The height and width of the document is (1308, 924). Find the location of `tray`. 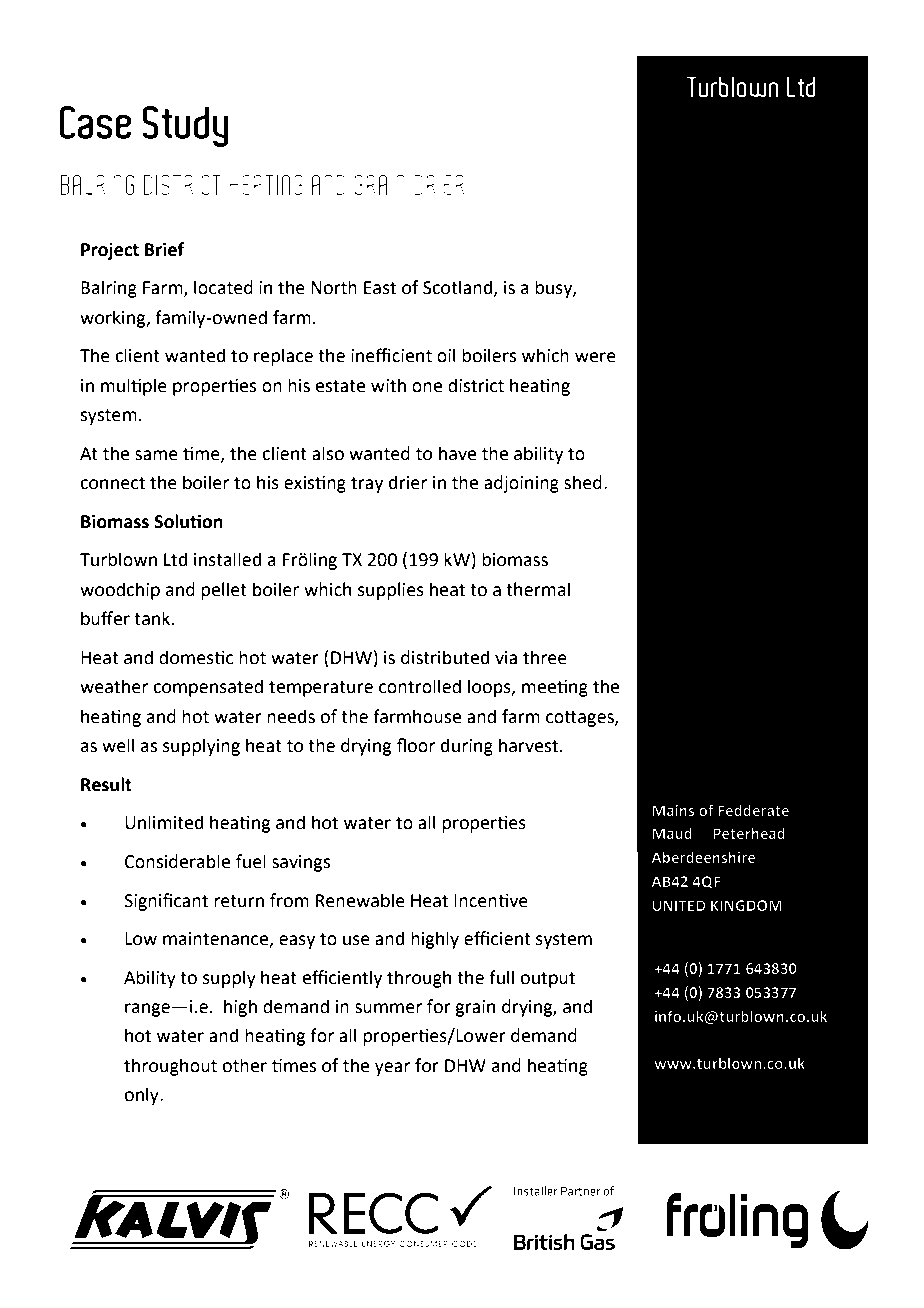

tray is located at coordinates (367, 485).
